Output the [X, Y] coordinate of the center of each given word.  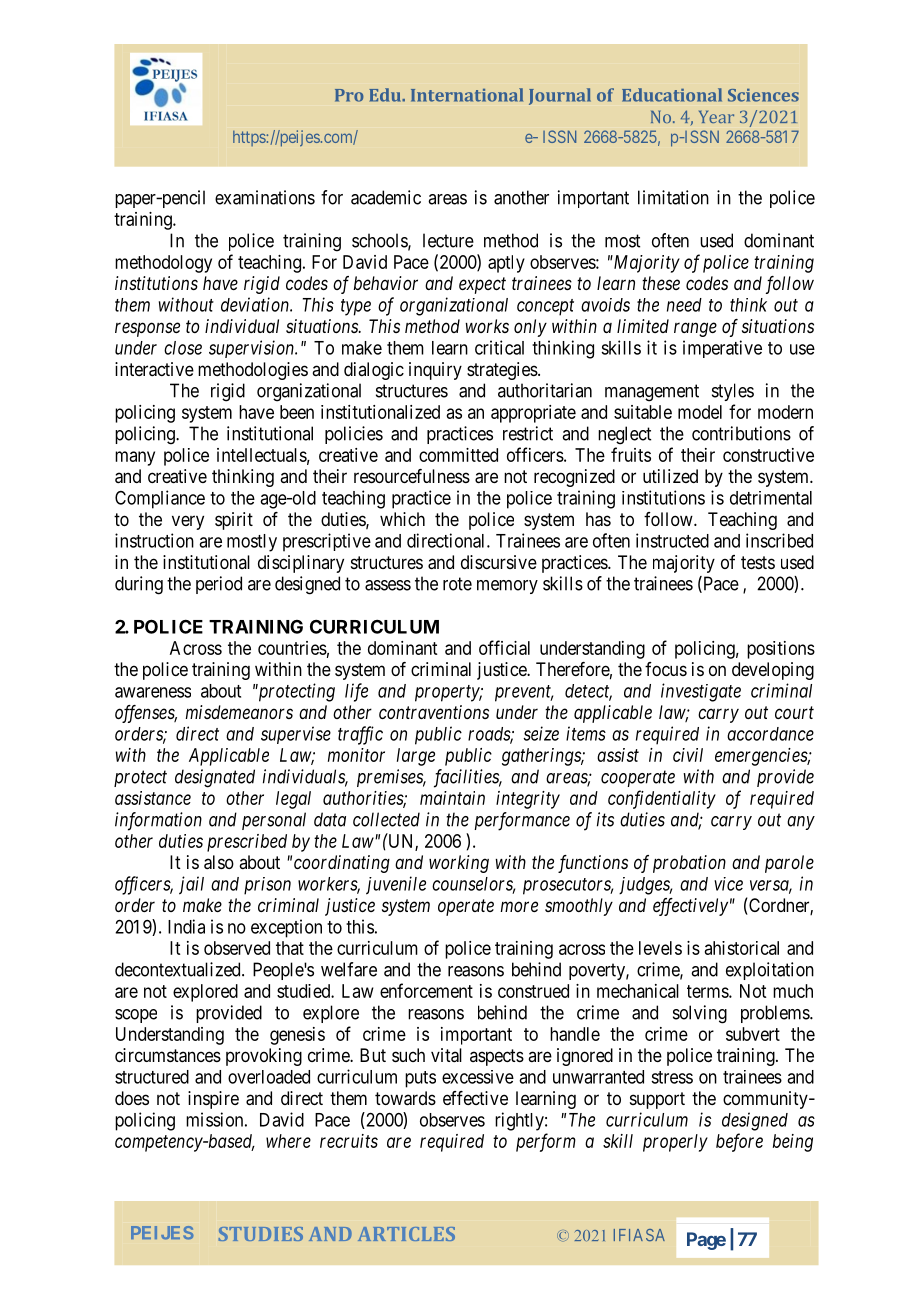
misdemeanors [239, 712]
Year [716, 117]
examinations [265, 197]
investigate [701, 692]
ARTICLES [406, 1234]
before [739, 1142]
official [504, 647]
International [467, 95]
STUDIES [261, 1234]
